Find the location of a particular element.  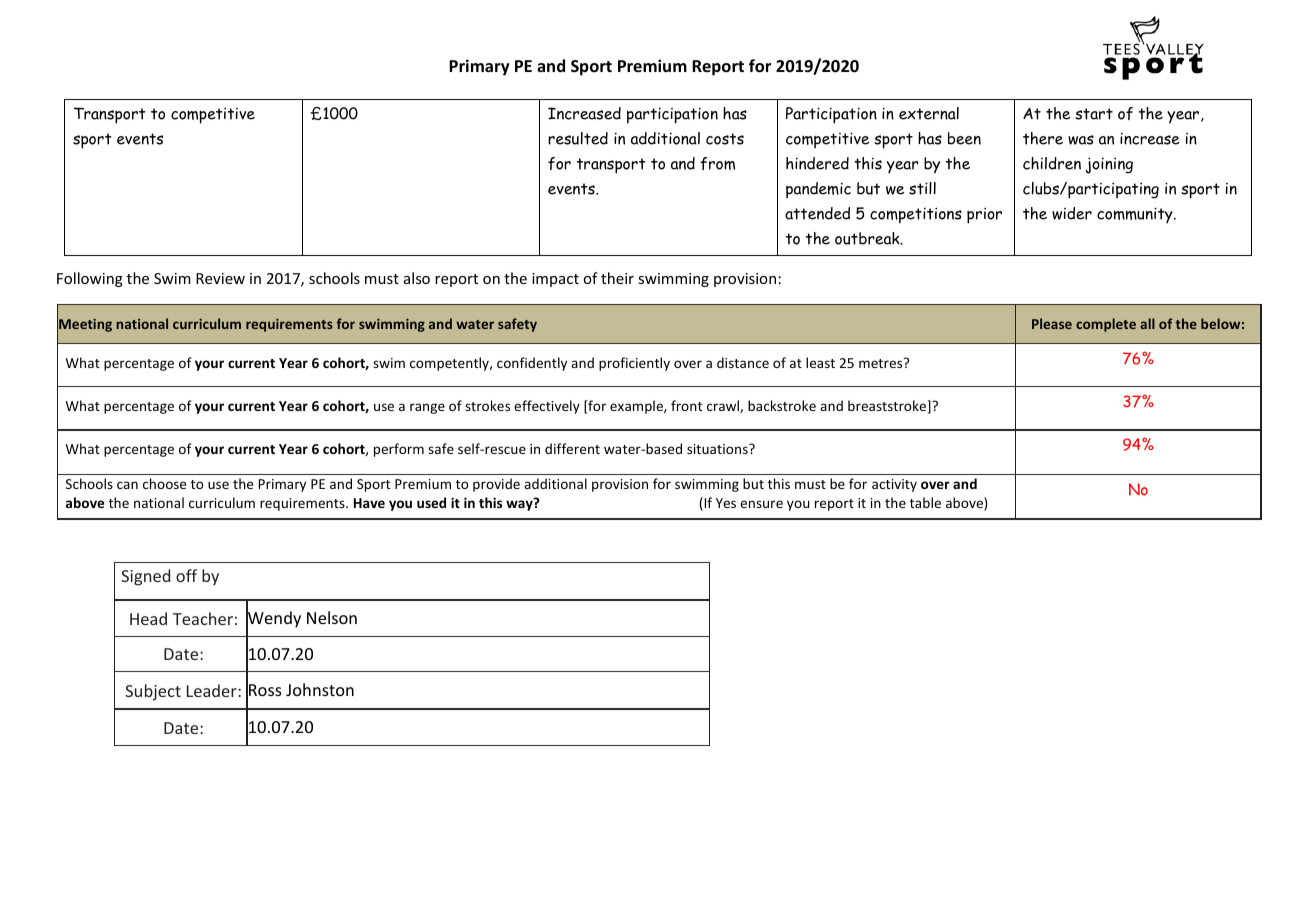

there is located at coordinates (1043, 138).
